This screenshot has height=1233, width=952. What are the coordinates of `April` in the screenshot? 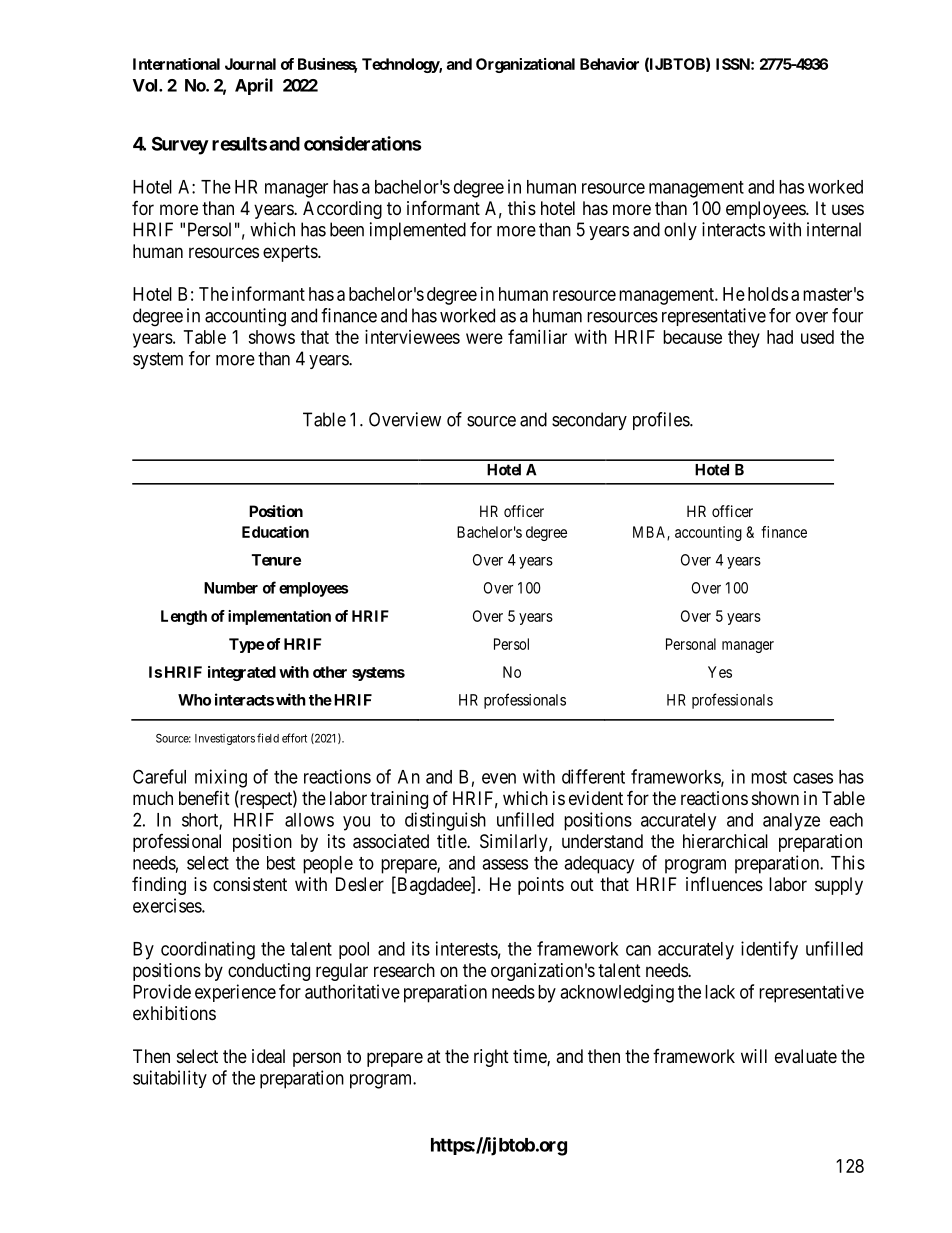 It's located at (254, 86).
